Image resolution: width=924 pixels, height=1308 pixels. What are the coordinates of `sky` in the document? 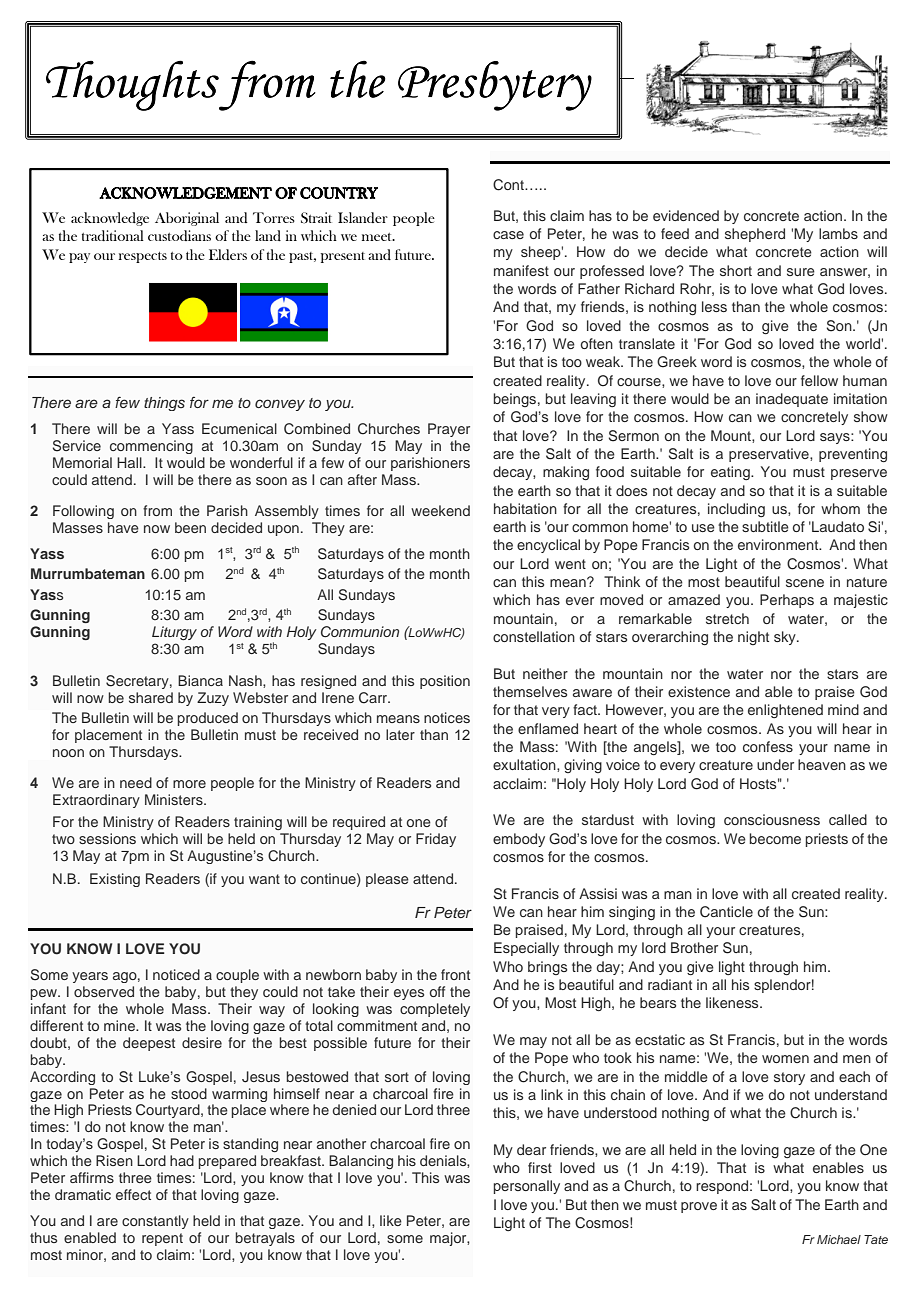 It's located at (786, 638).
